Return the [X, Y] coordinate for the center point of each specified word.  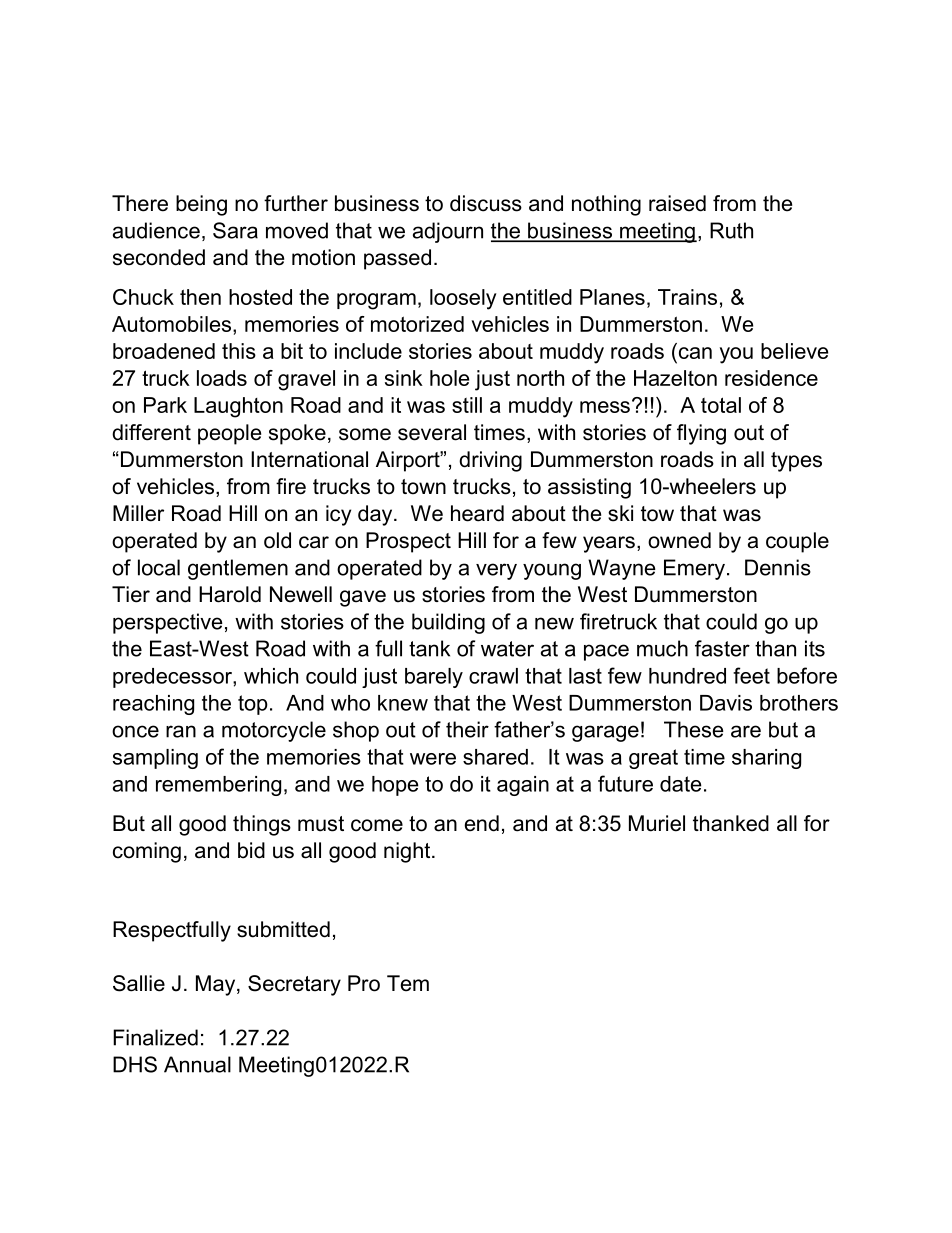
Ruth [731, 230]
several [432, 432]
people [229, 434]
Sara [235, 230]
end [482, 823]
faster [722, 648]
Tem [408, 983]
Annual [197, 1064]
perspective [168, 623]
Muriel [657, 823]
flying [701, 434]
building [448, 623]
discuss [486, 203]
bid [251, 850]
